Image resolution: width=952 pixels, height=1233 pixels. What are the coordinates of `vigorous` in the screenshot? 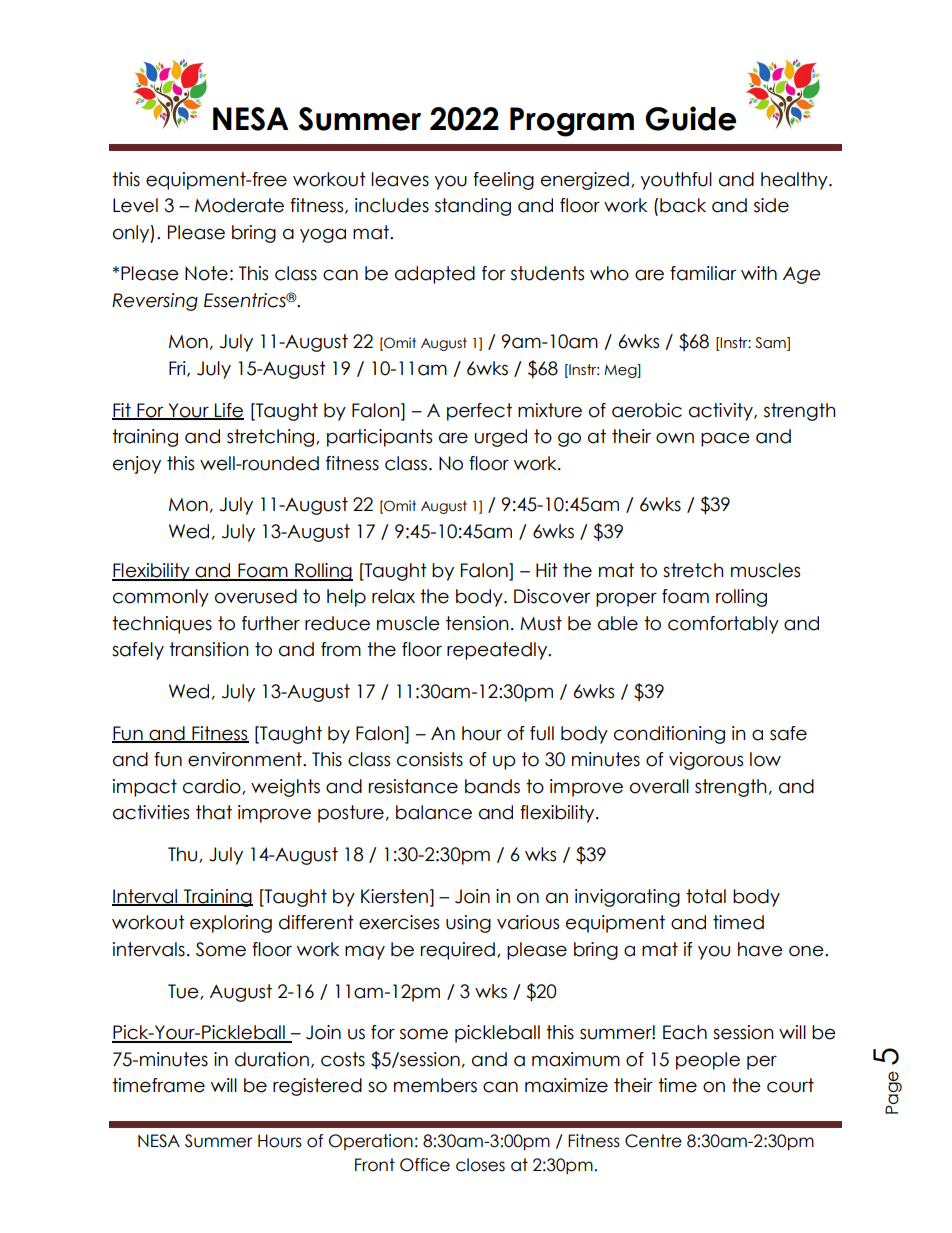 It's located at (706, 761).
